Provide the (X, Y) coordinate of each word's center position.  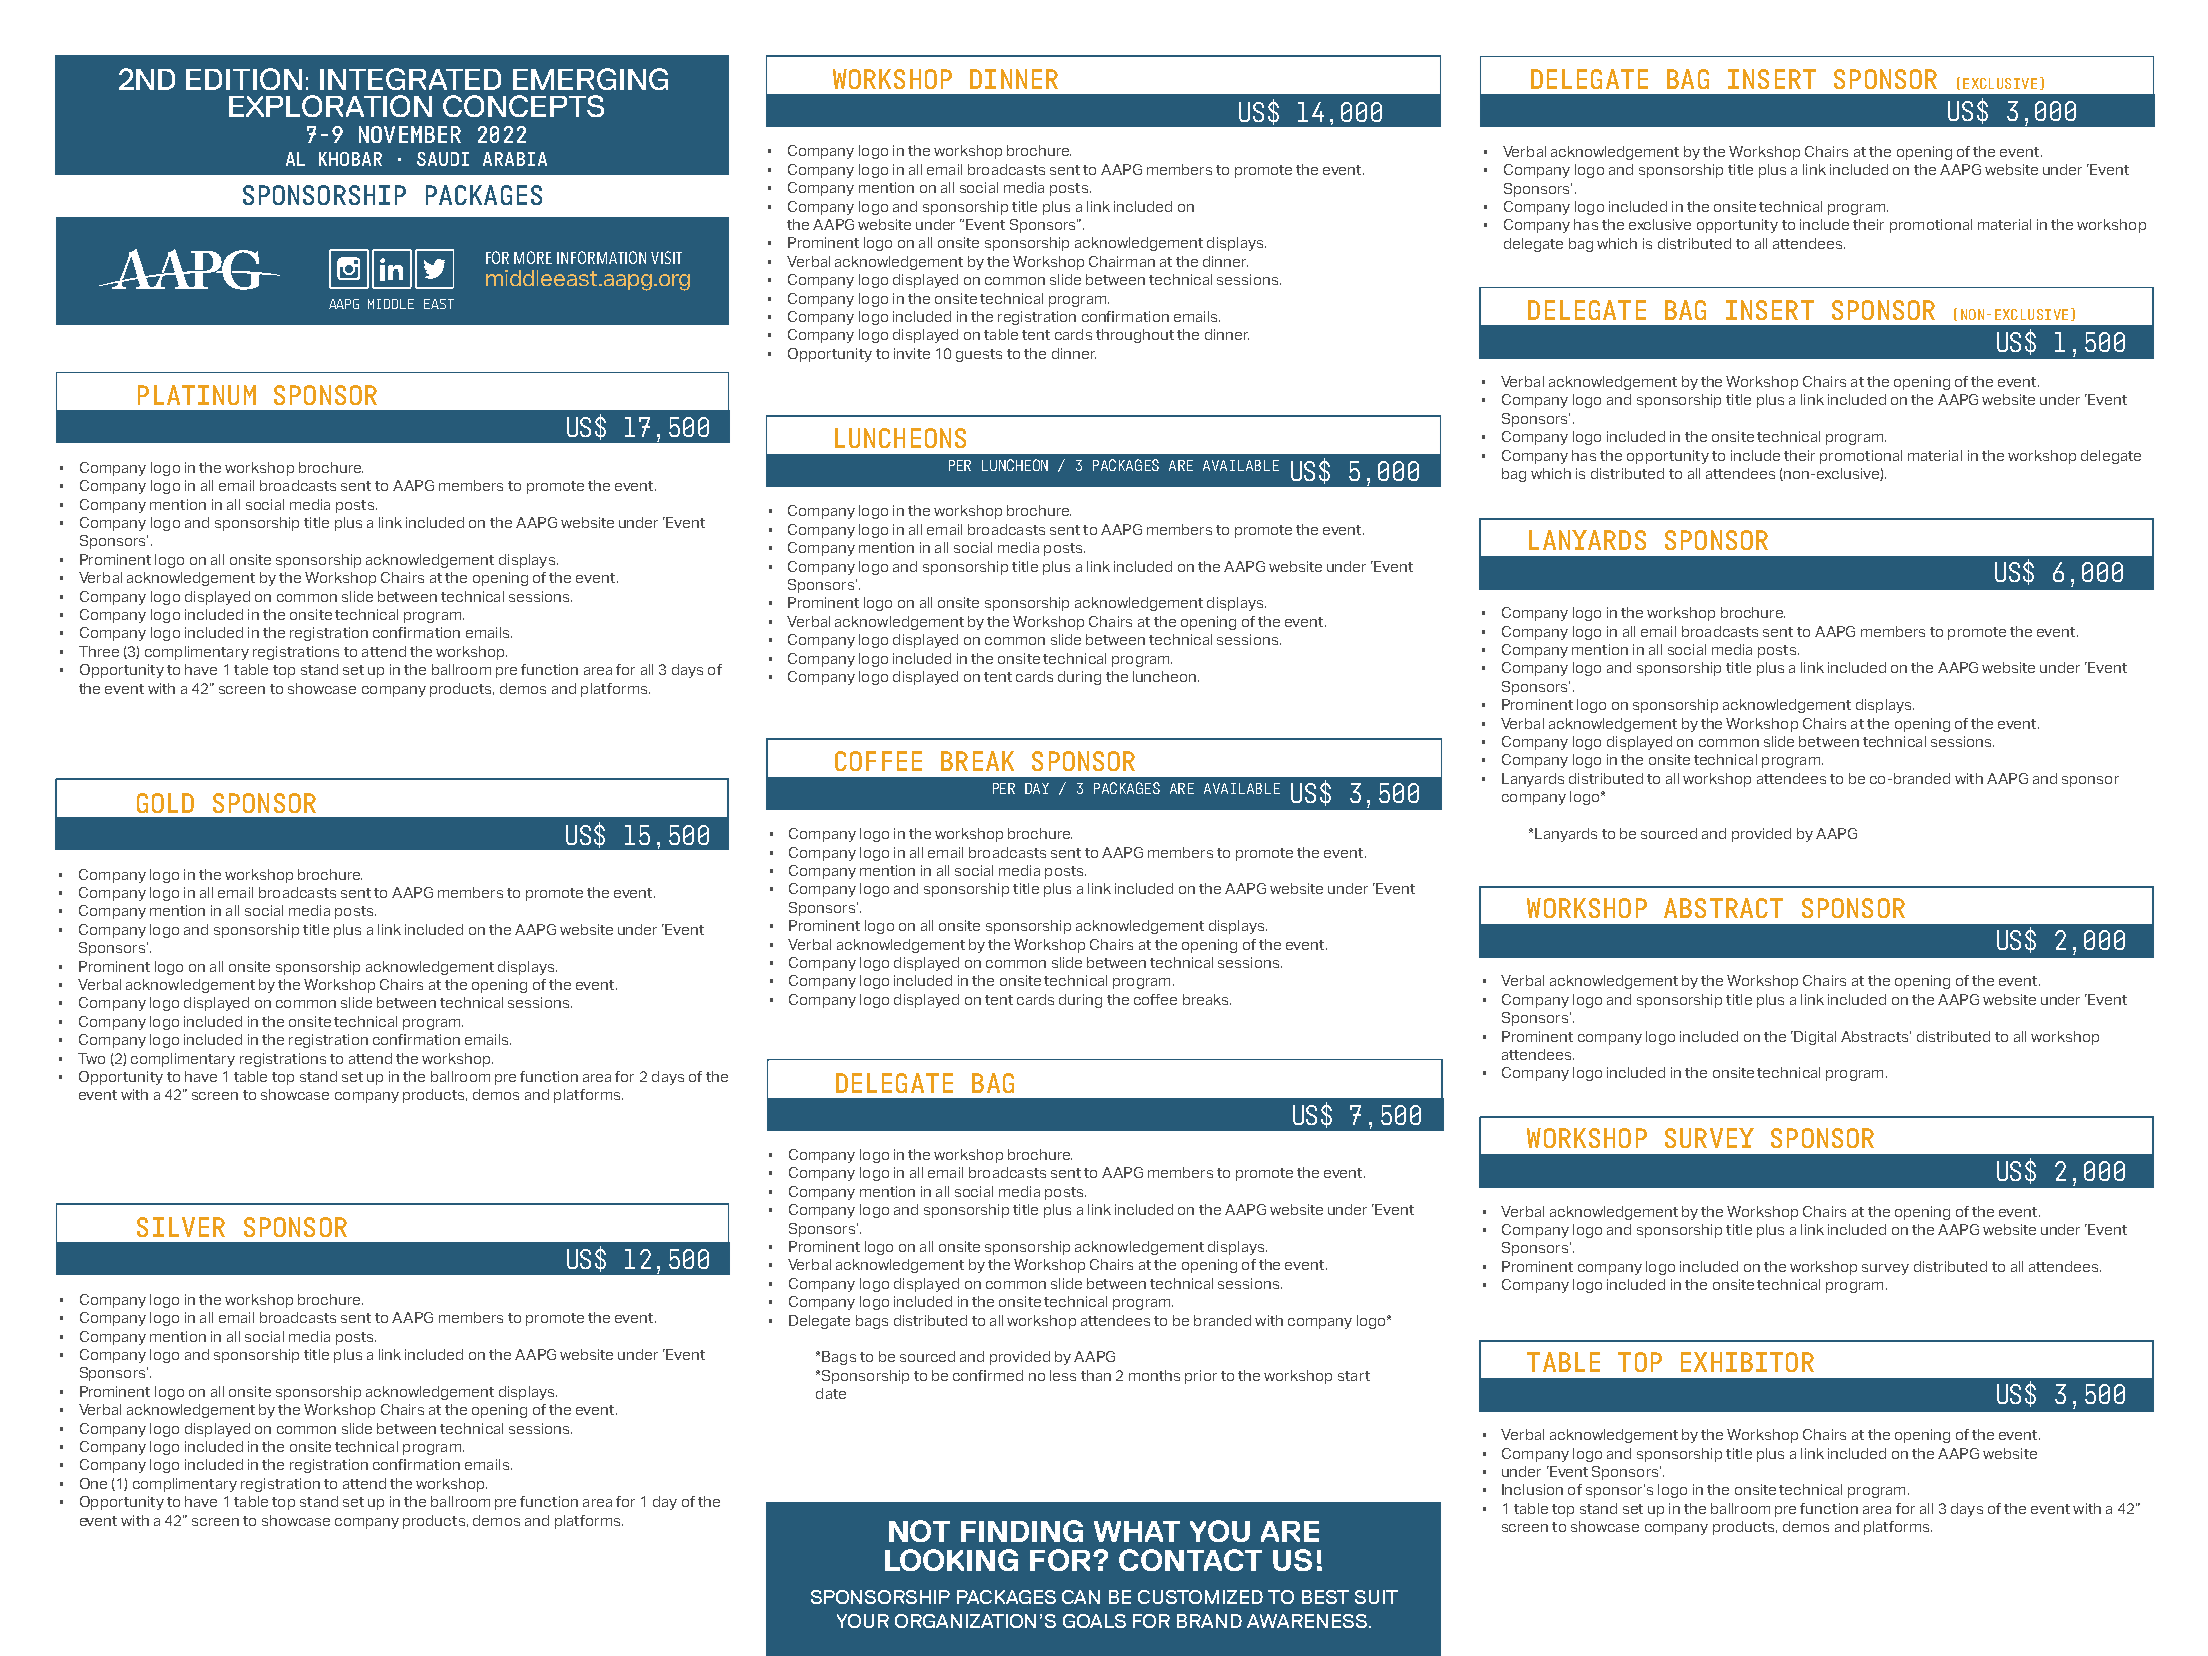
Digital (1814, 1038)
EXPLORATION (330, 106)
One (93, 1483)
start (1354, 1376)
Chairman (1122, 261)
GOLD (165, 803)
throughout (1135, 336)
